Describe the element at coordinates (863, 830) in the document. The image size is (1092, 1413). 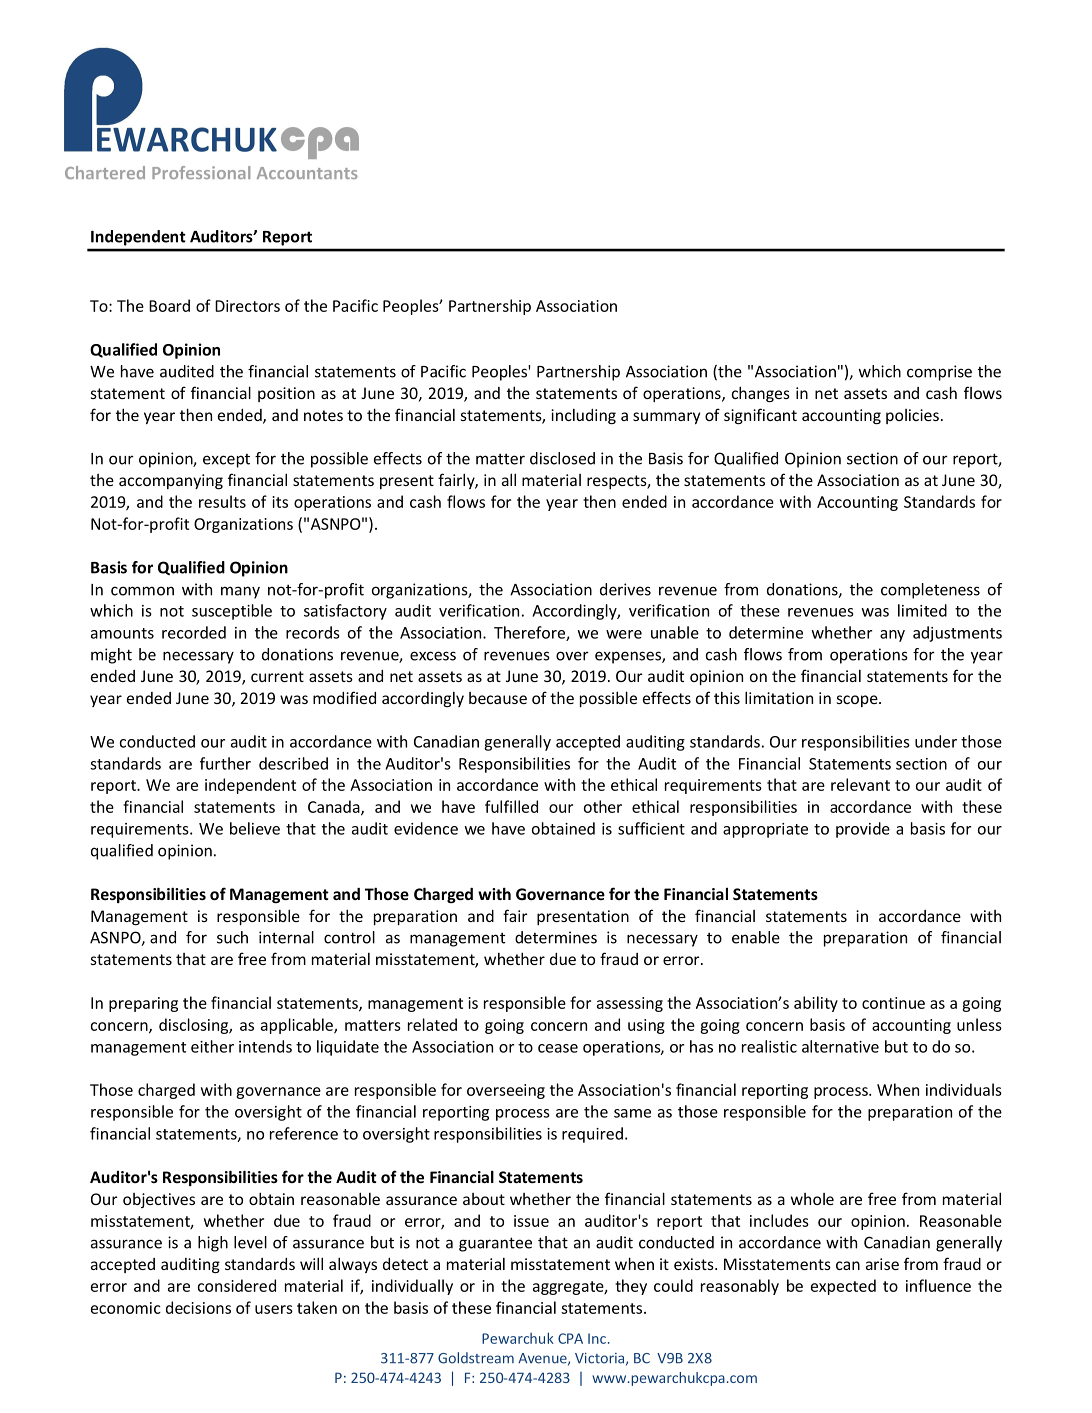
I see `provide` at that location.
